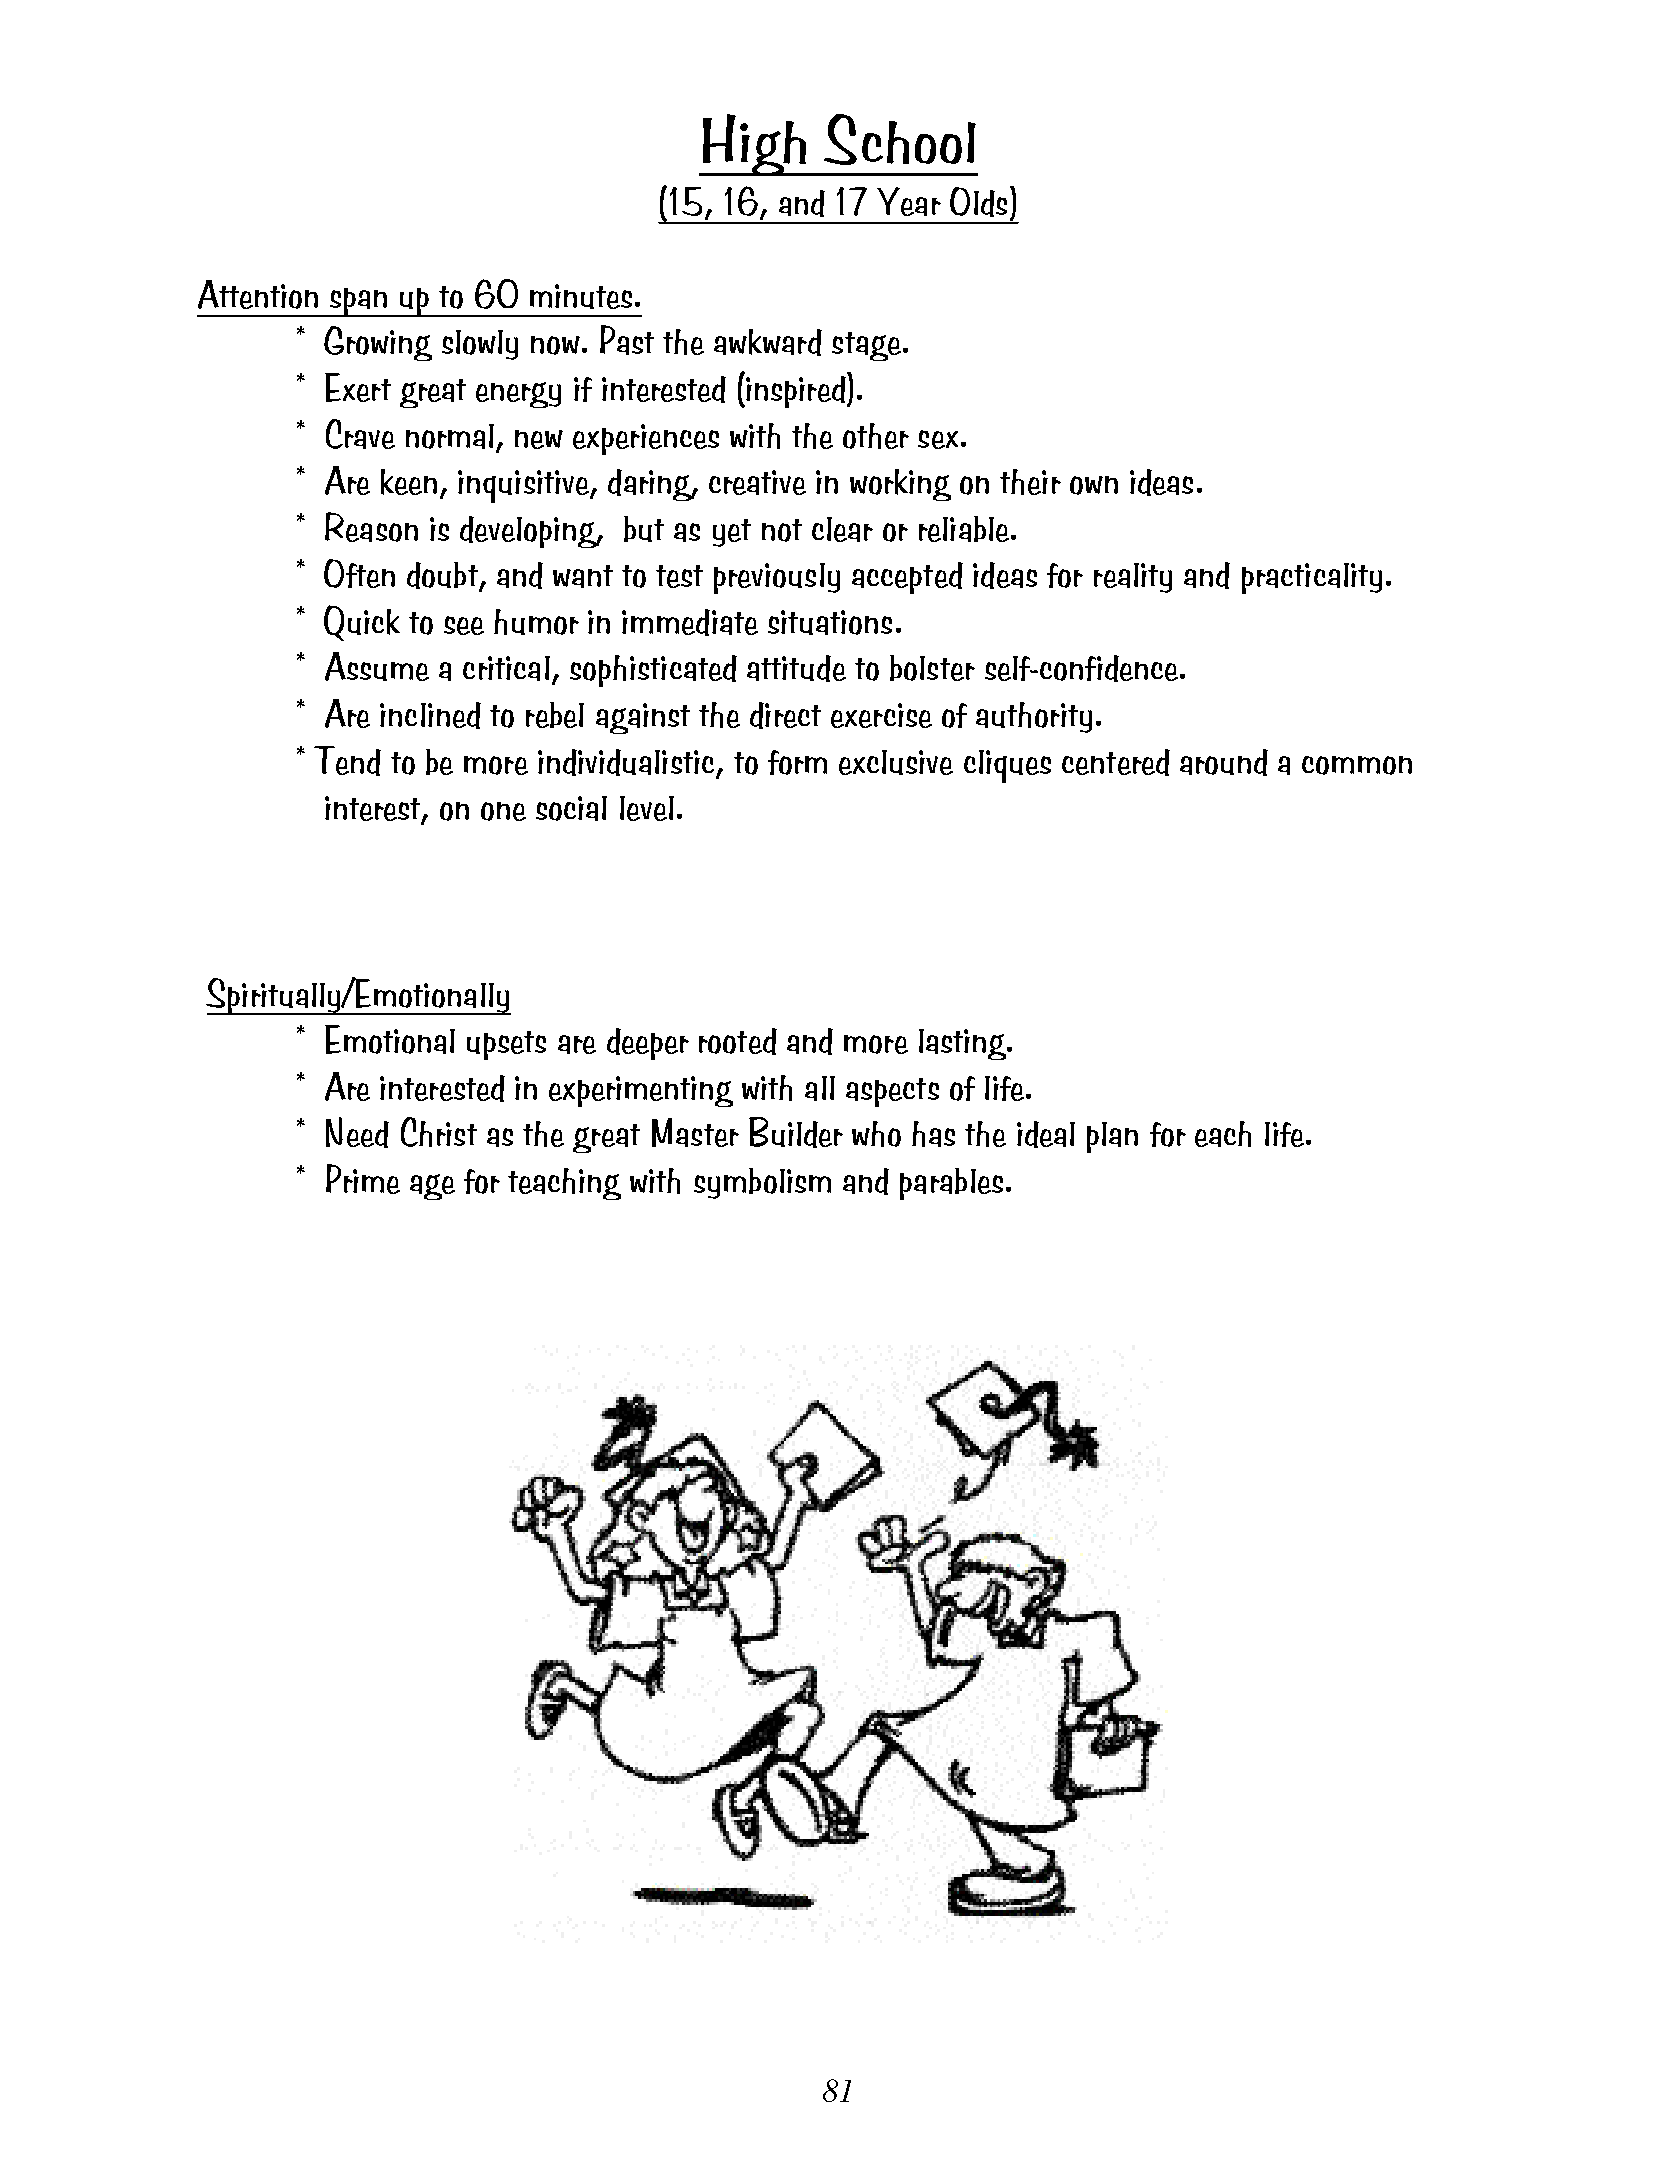  I want to click on around, so click(1224, 762).
